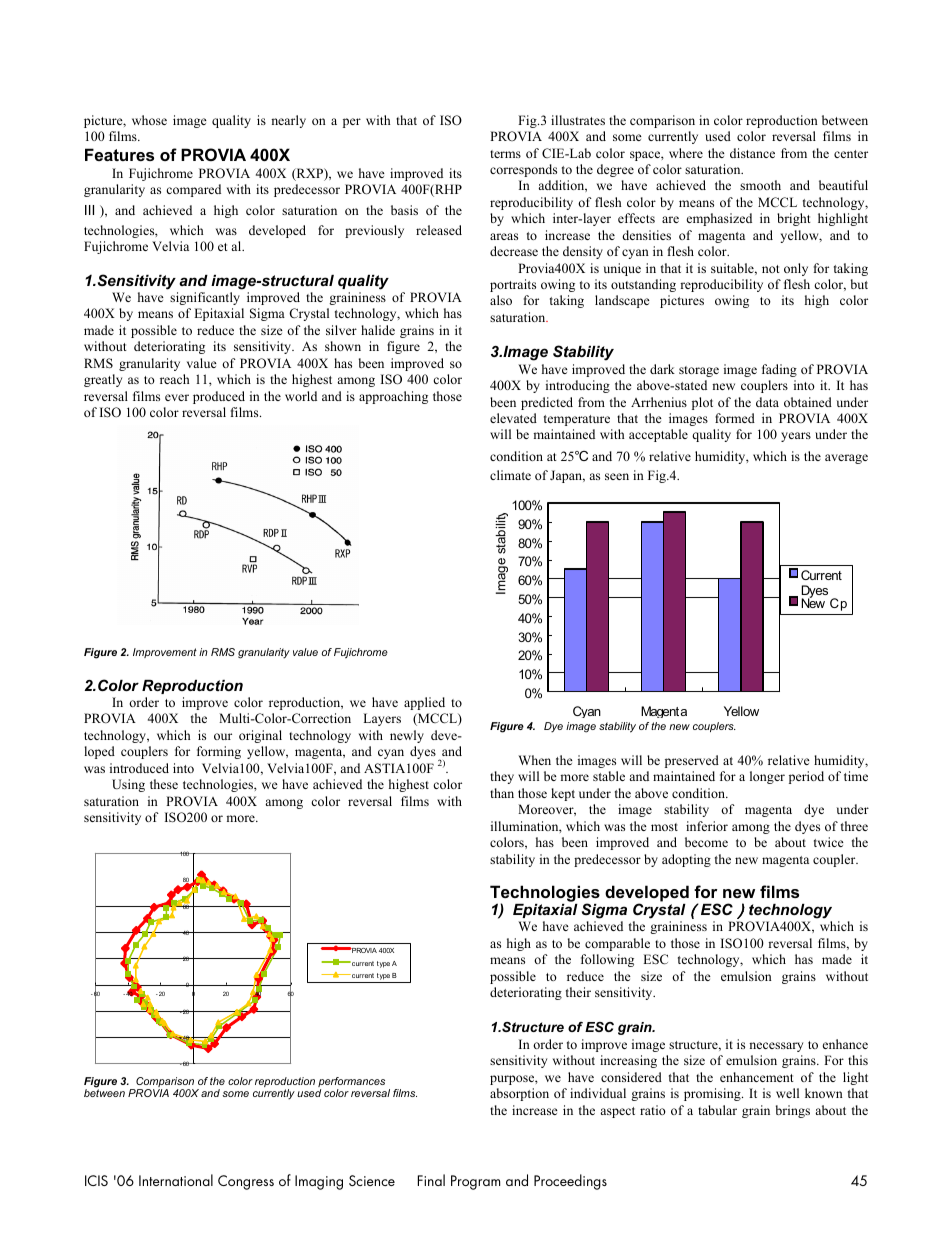 The width and height of the screenshot is (952, 1233). I want to click on performances, so click(351, 1083).
